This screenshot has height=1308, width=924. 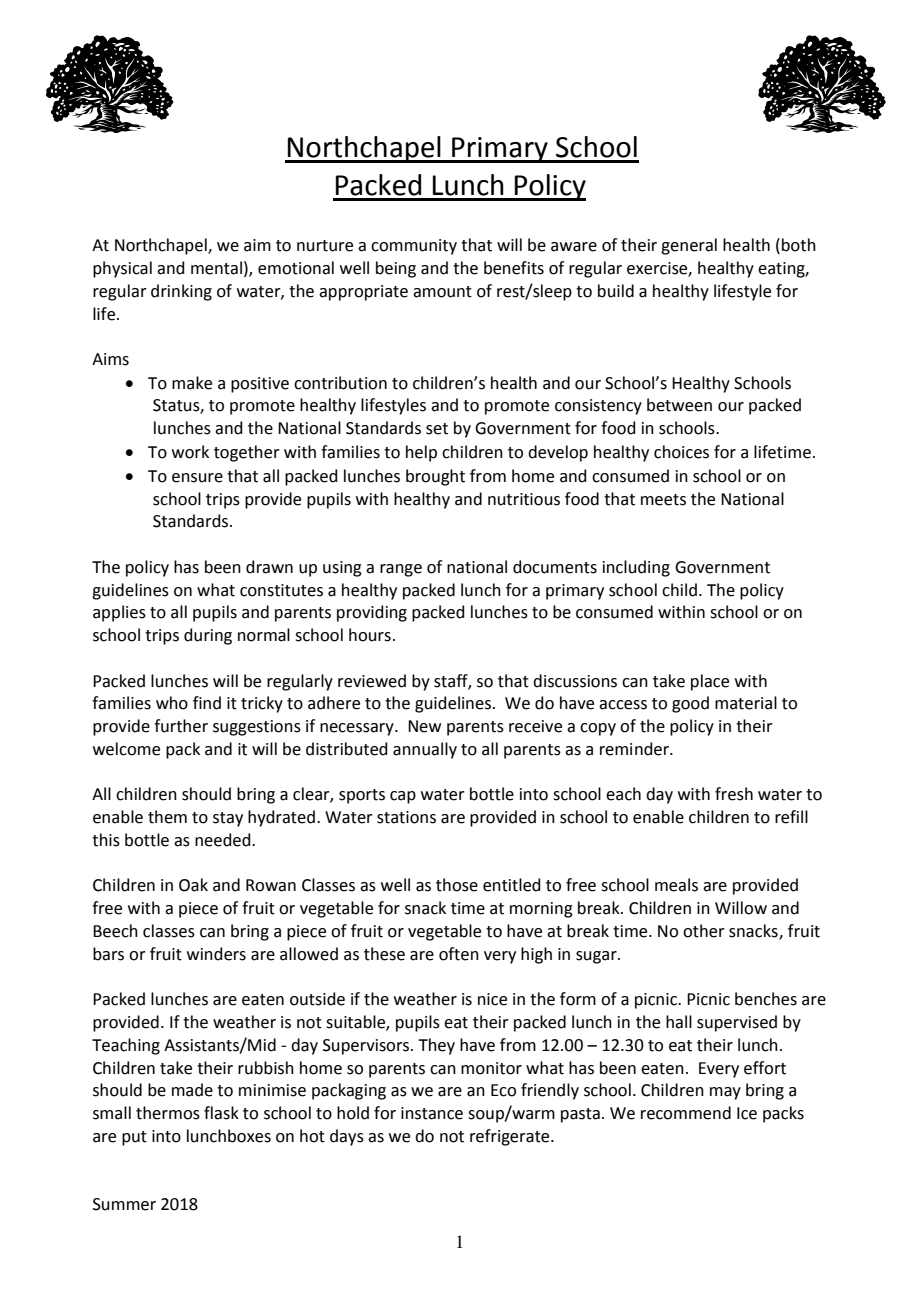 I want to click on often, so click(x=459, y=954).
